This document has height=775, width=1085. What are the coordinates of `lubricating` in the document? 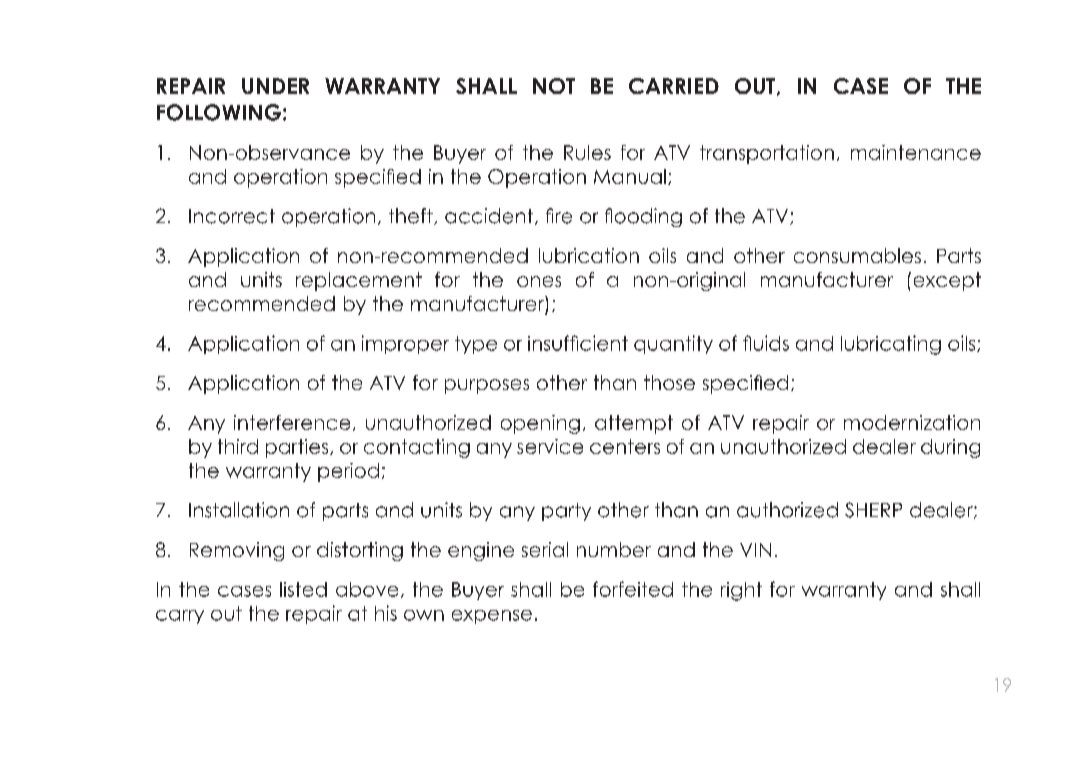 It's located at (891, 345).
